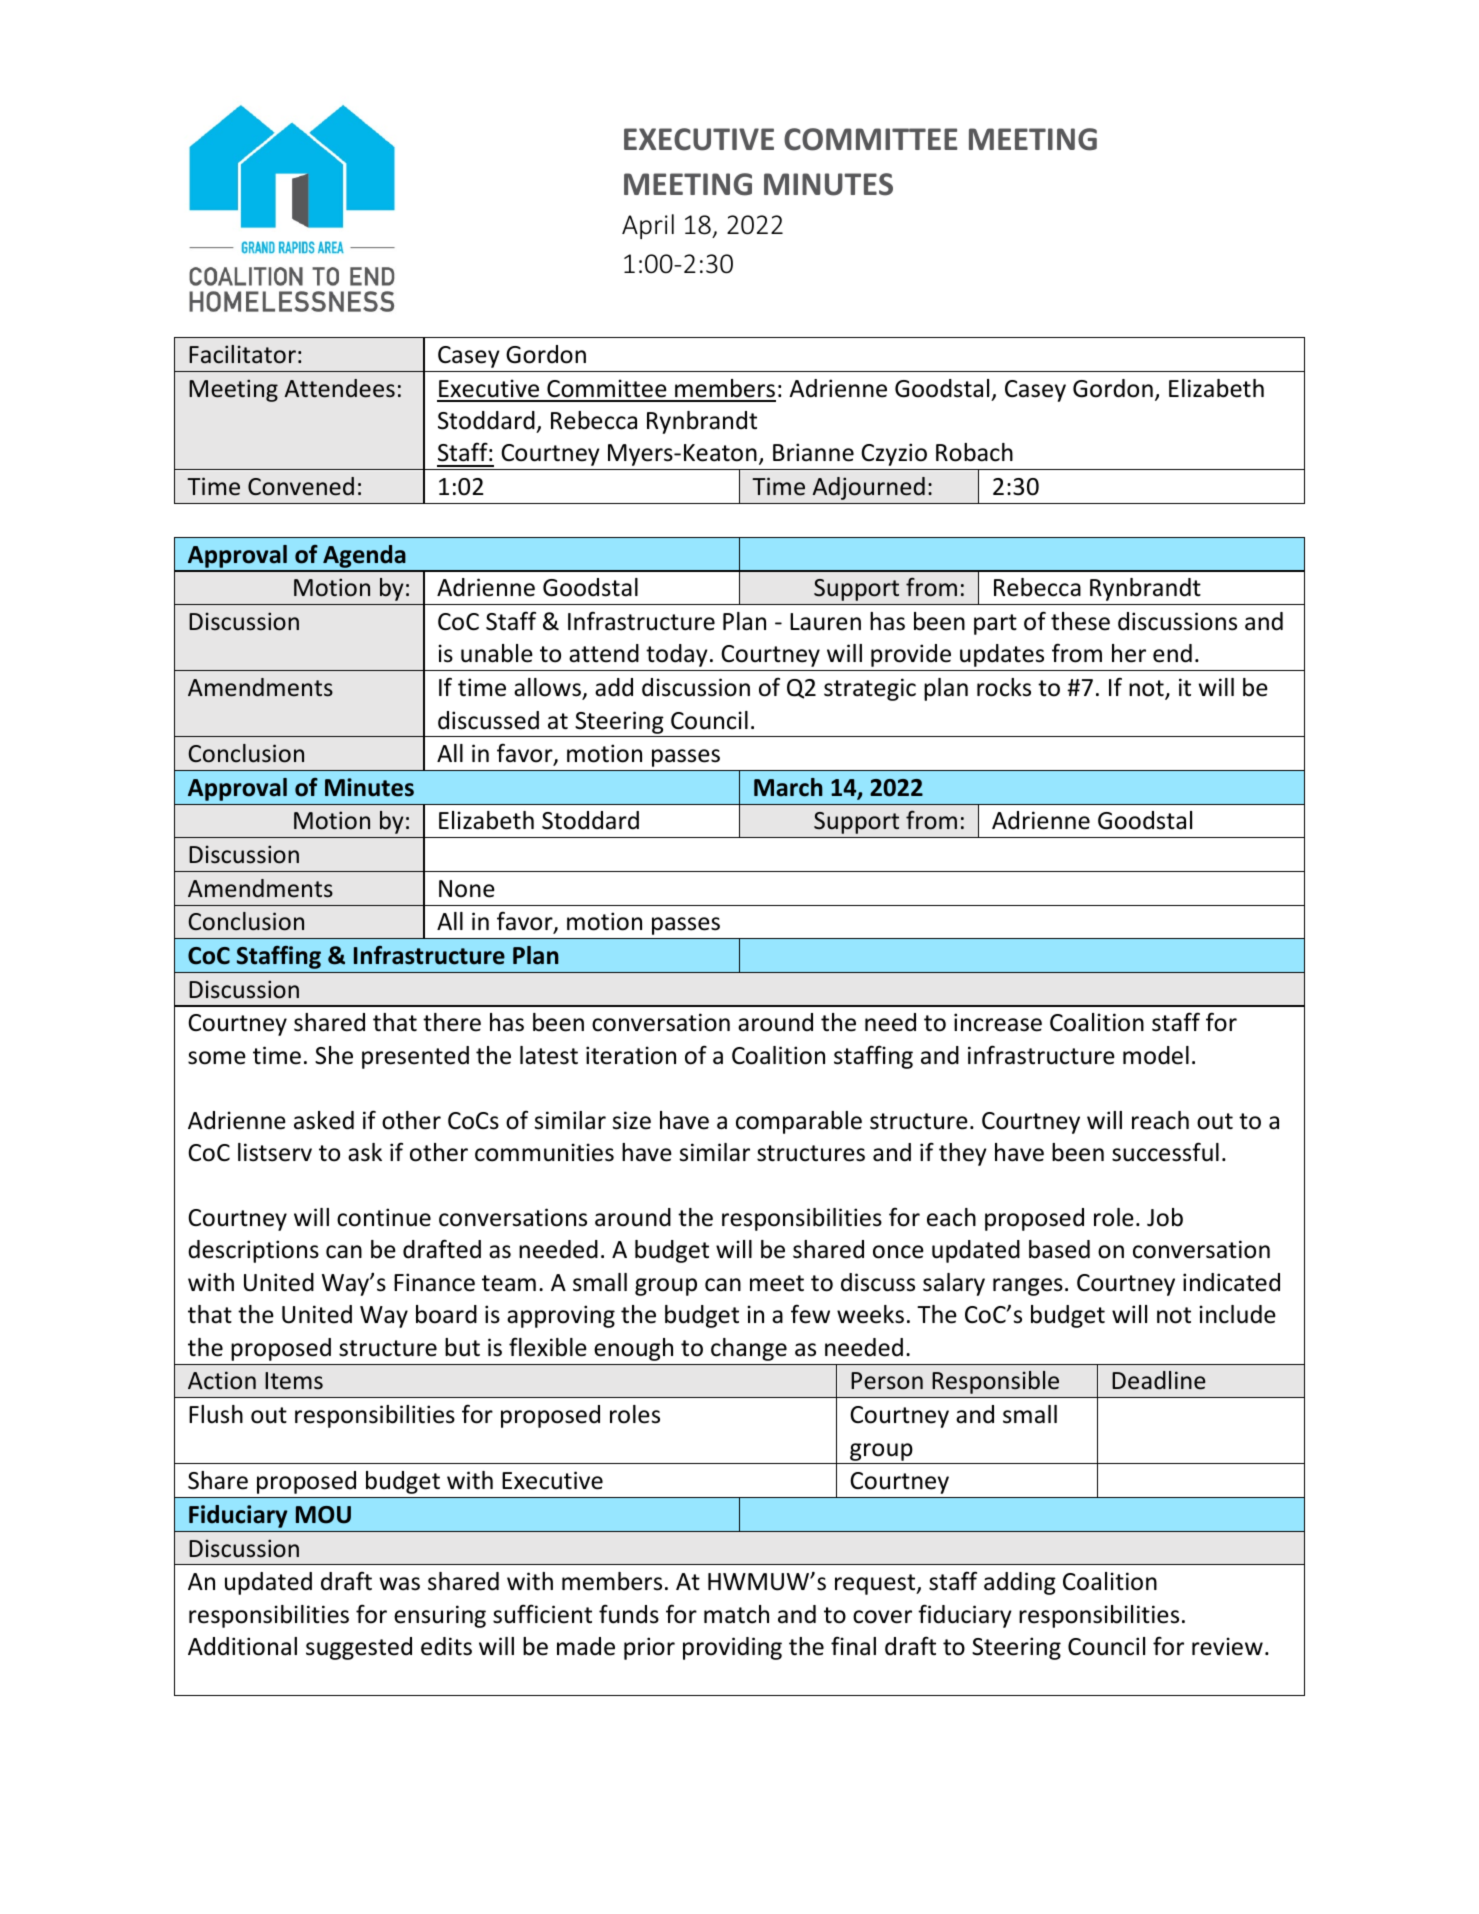  Describe the element at coordinates (1080, 621) in the document. I see `these` at that location.
